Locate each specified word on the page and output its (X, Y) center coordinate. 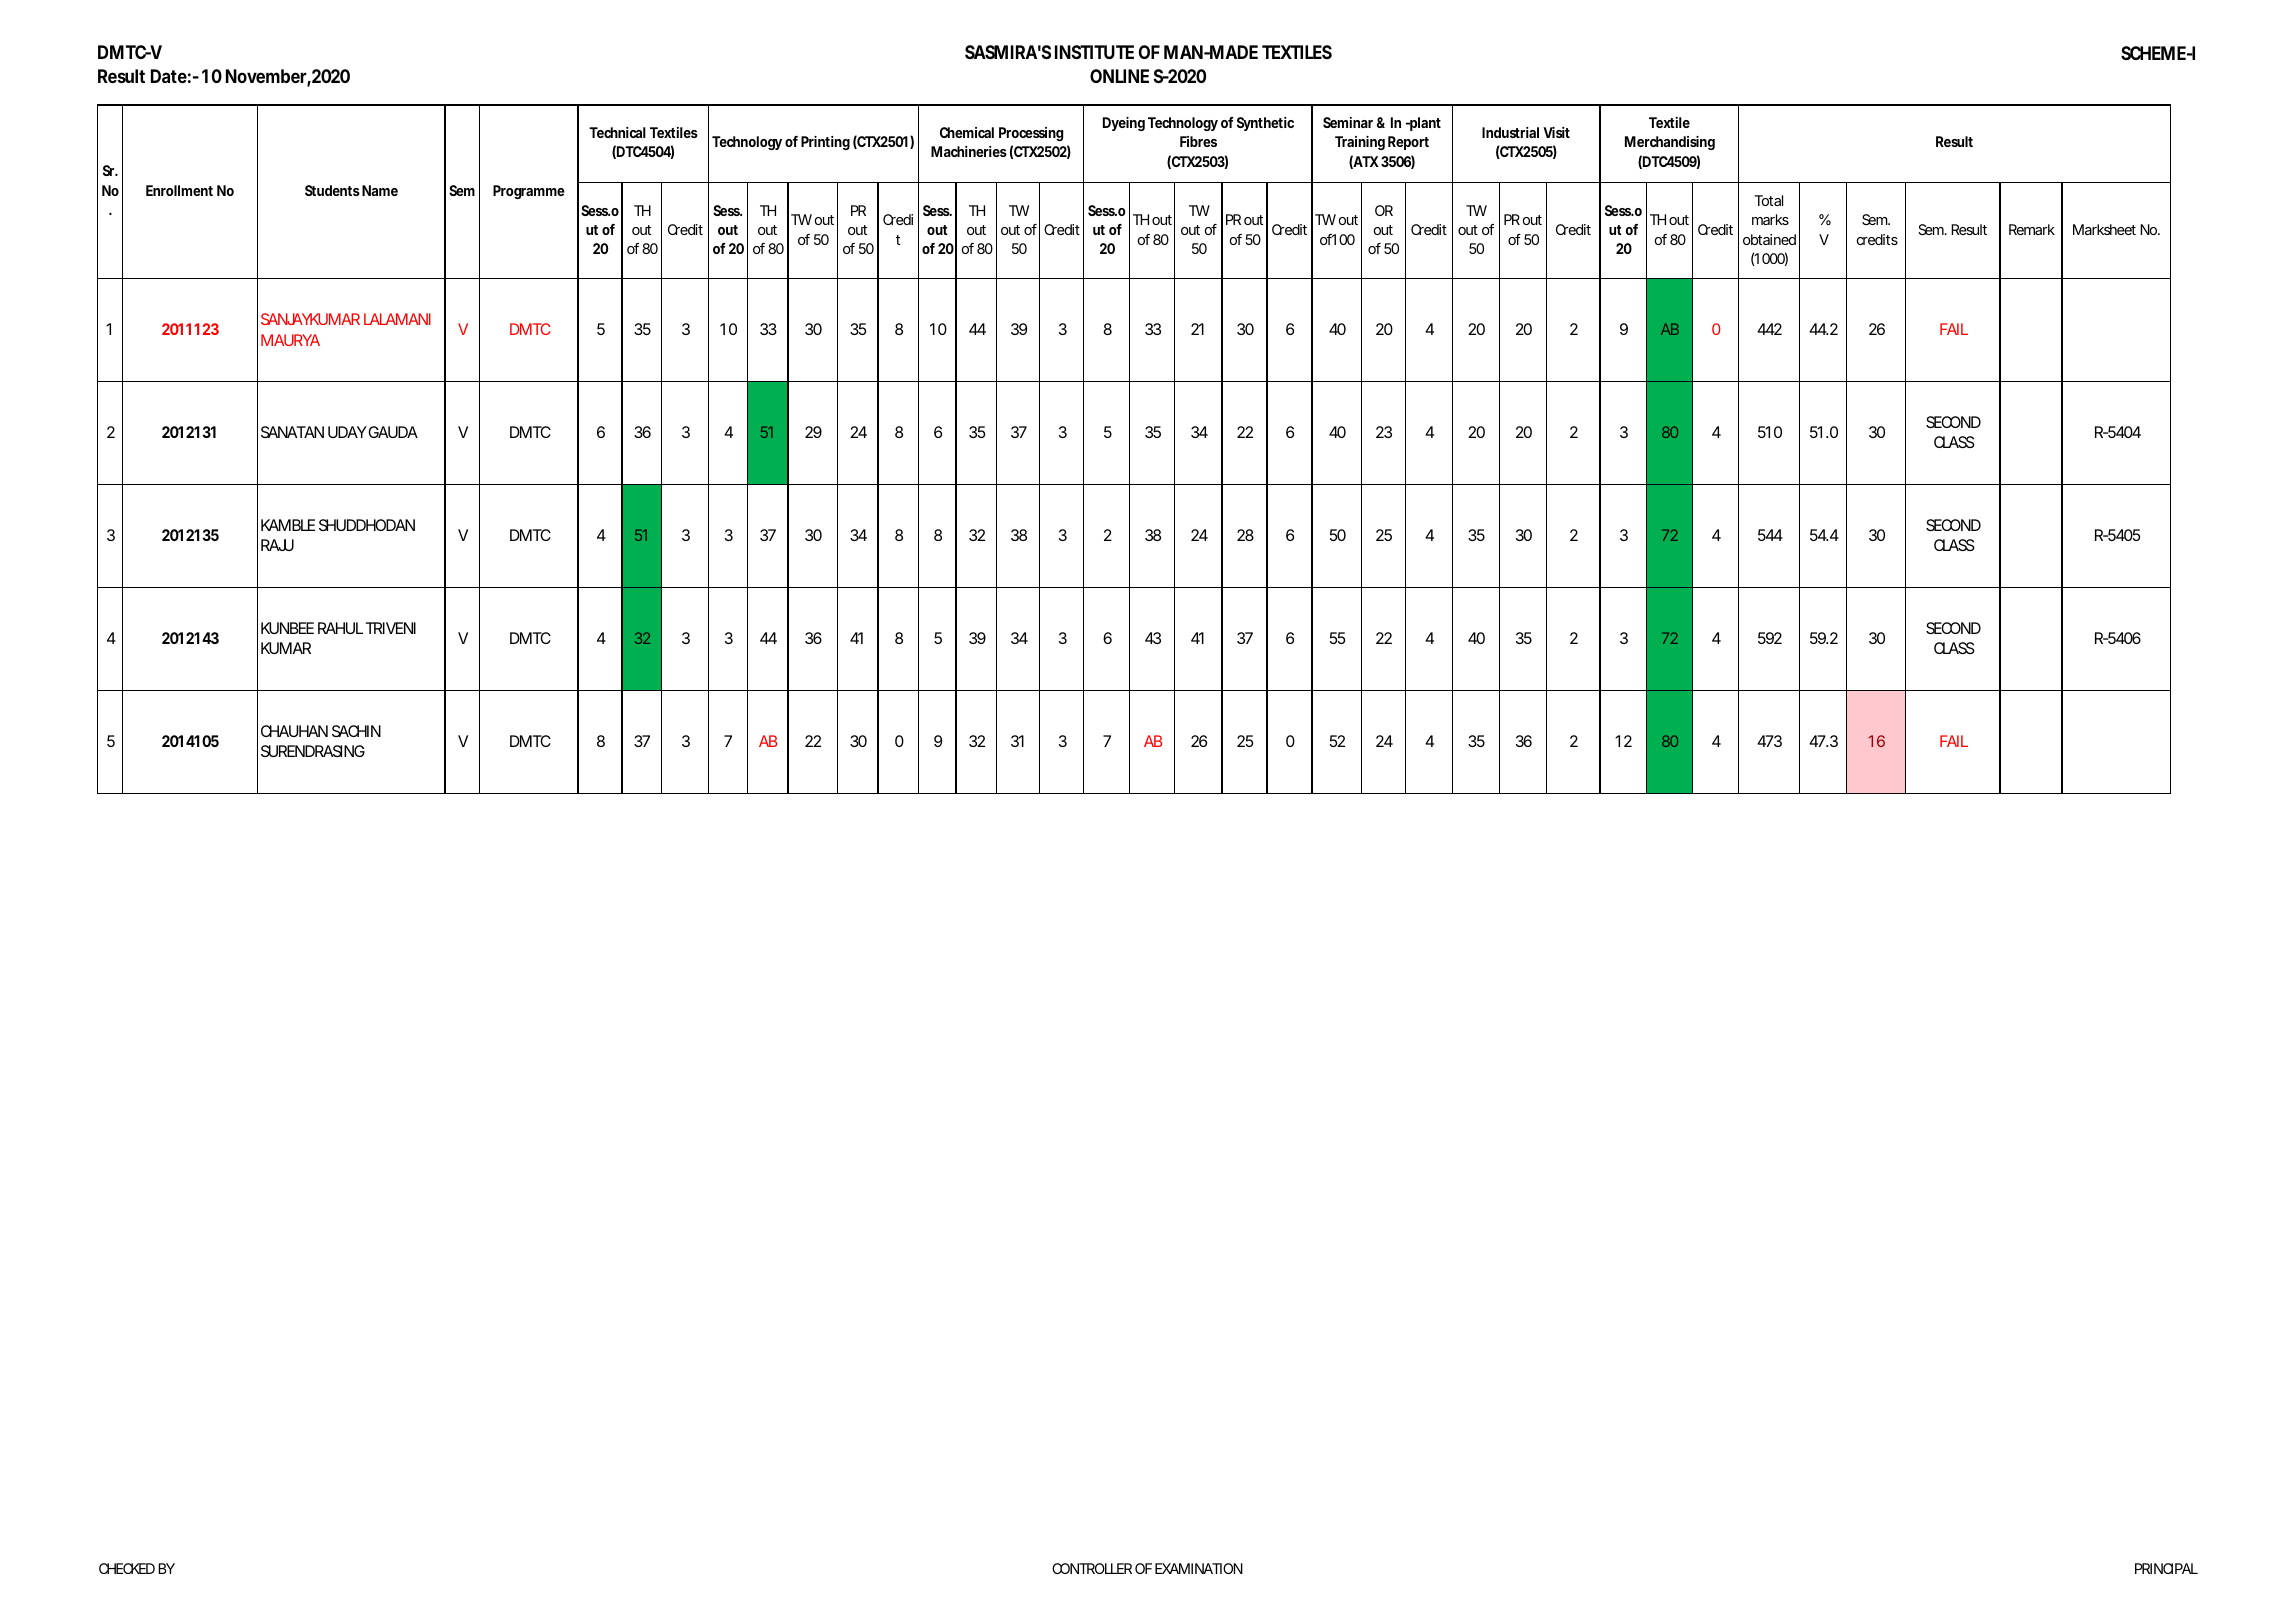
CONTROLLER (1092, 1568)
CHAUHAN (294, 731)
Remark (2032, 229)
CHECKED (127, 1568)
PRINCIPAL (2166, 1568)
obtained (1769, 239)
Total (1768, 200)
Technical (617, 132)
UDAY (347, 432)
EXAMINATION (1199, 1568)
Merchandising (1670, 143)
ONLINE (1119, 76)
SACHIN (356, 731)
